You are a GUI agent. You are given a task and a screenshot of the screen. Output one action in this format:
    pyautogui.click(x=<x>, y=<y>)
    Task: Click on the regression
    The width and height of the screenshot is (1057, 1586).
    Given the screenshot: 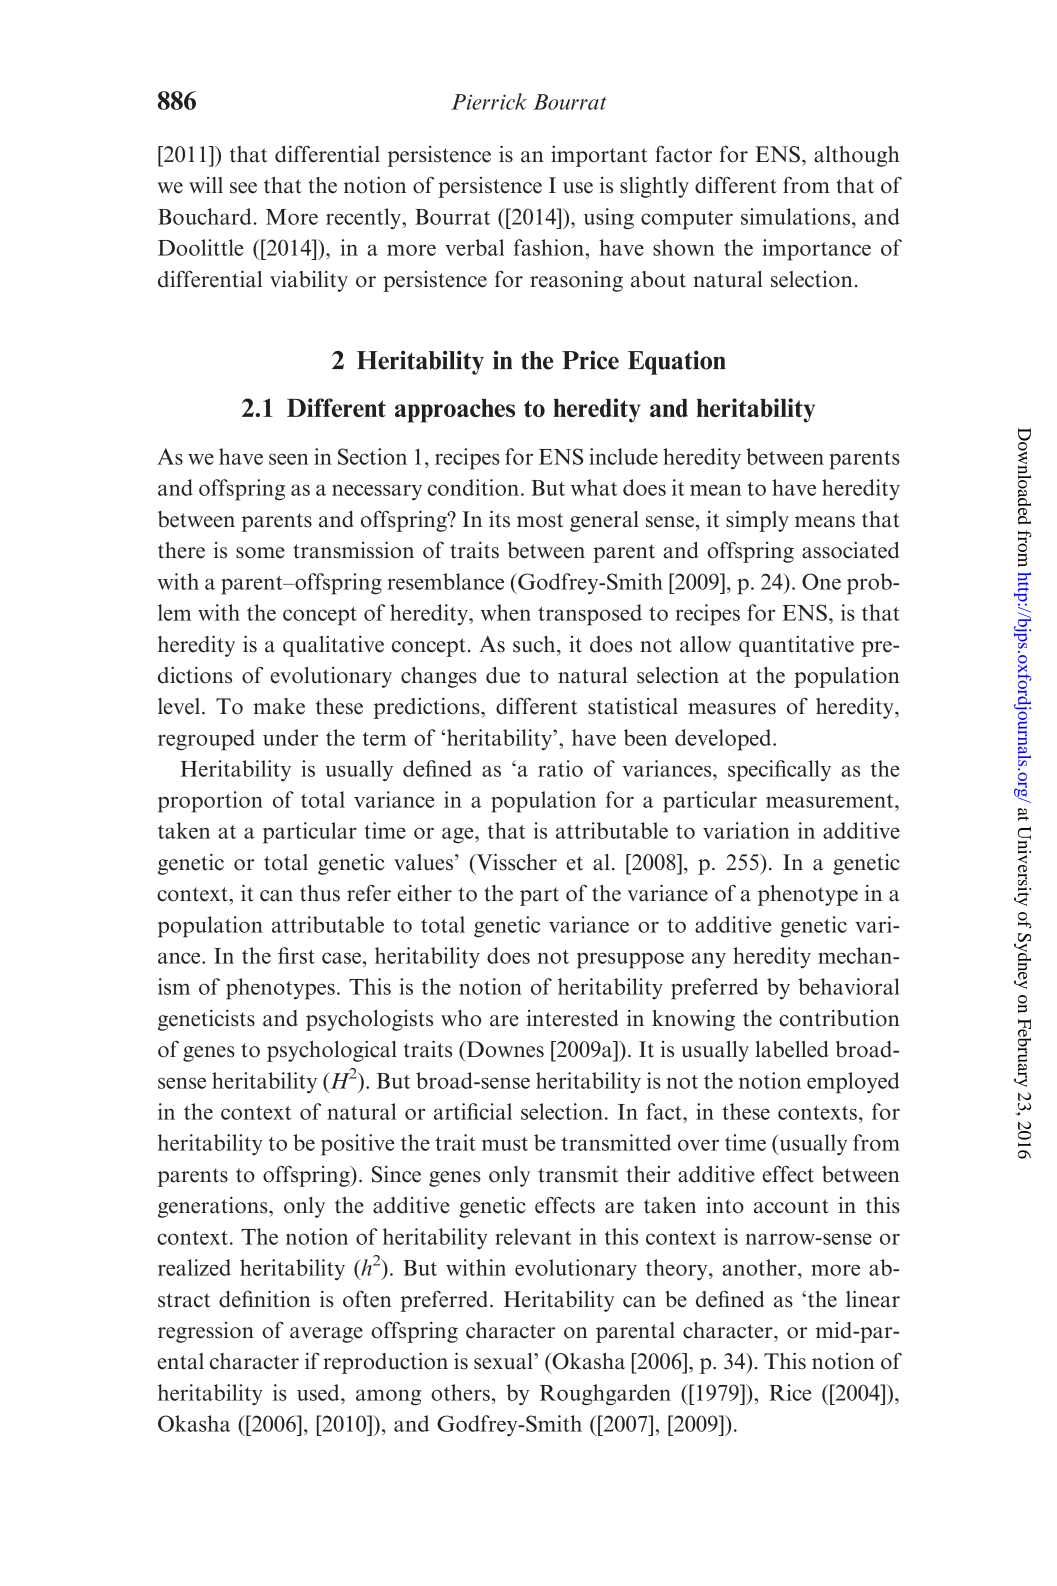 What is the action you would take?
    pyautogui.click(x=206, y=1332)
